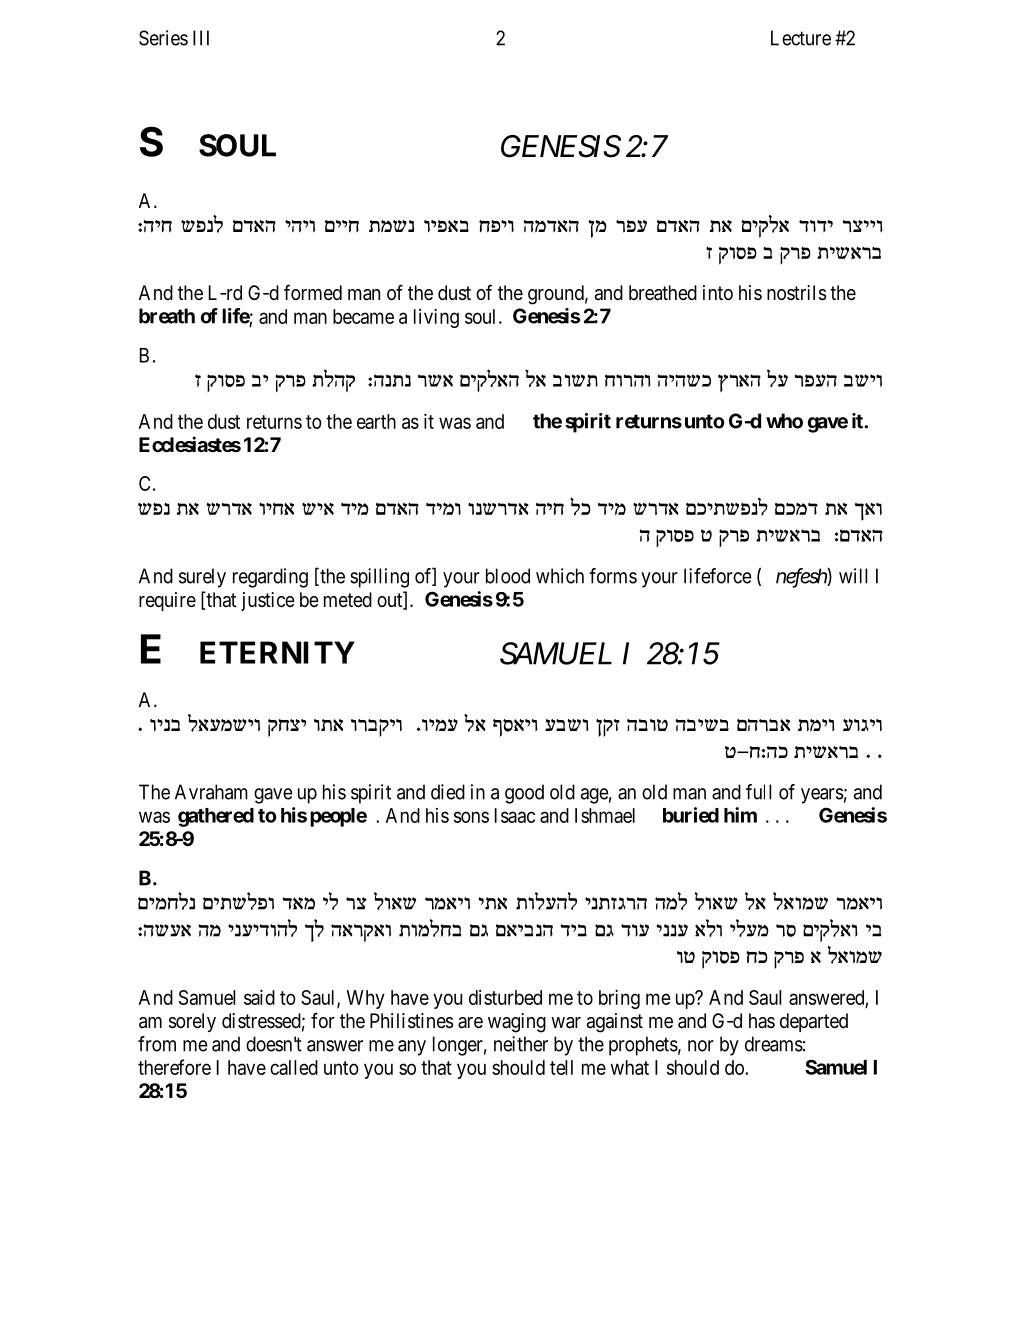  Describe the element at coordinates (802, 578) in the screenshot. I see `nefesh` at that location.
